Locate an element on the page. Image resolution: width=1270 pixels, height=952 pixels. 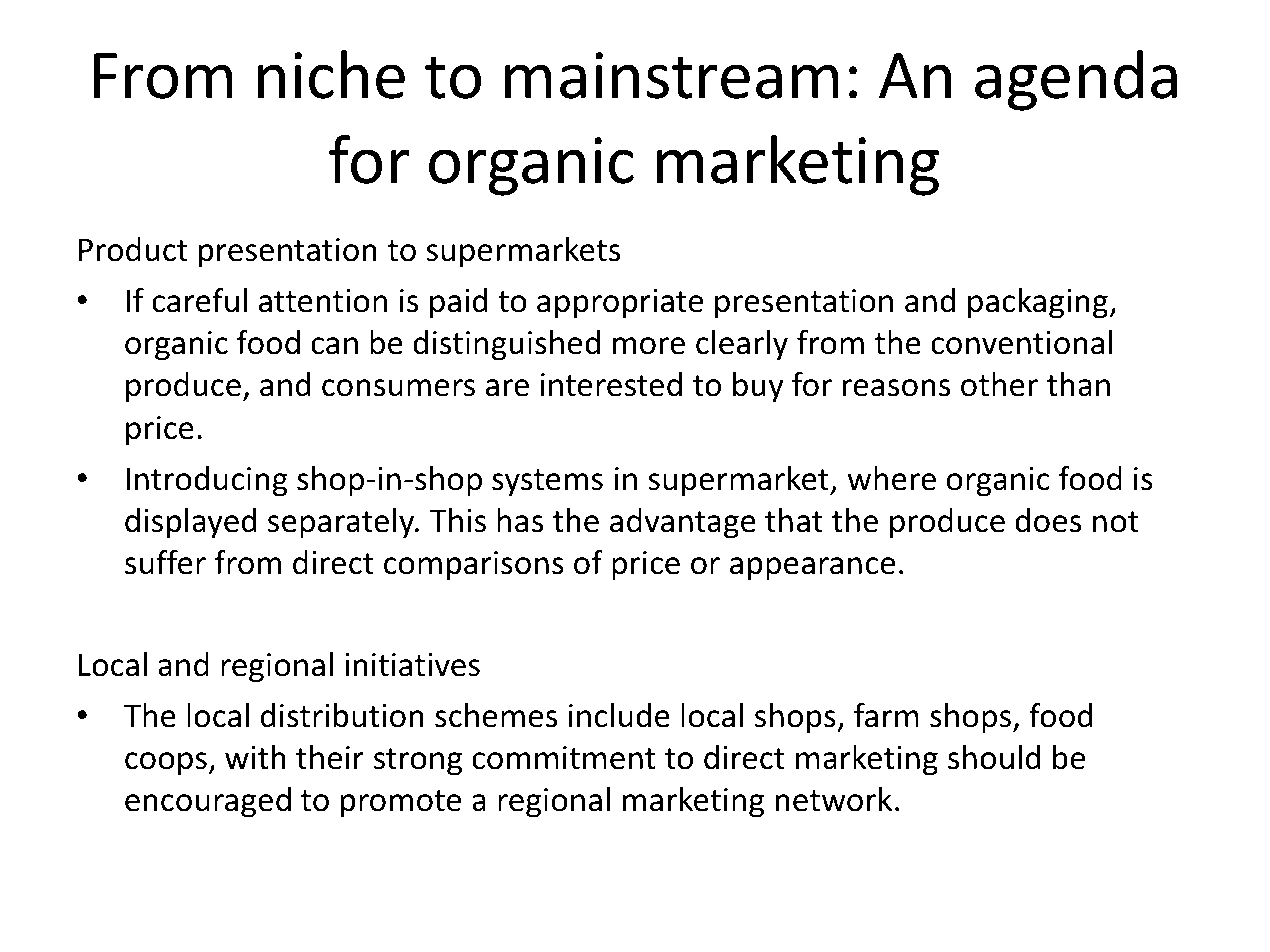
other is located at coordinates (999, 384).
